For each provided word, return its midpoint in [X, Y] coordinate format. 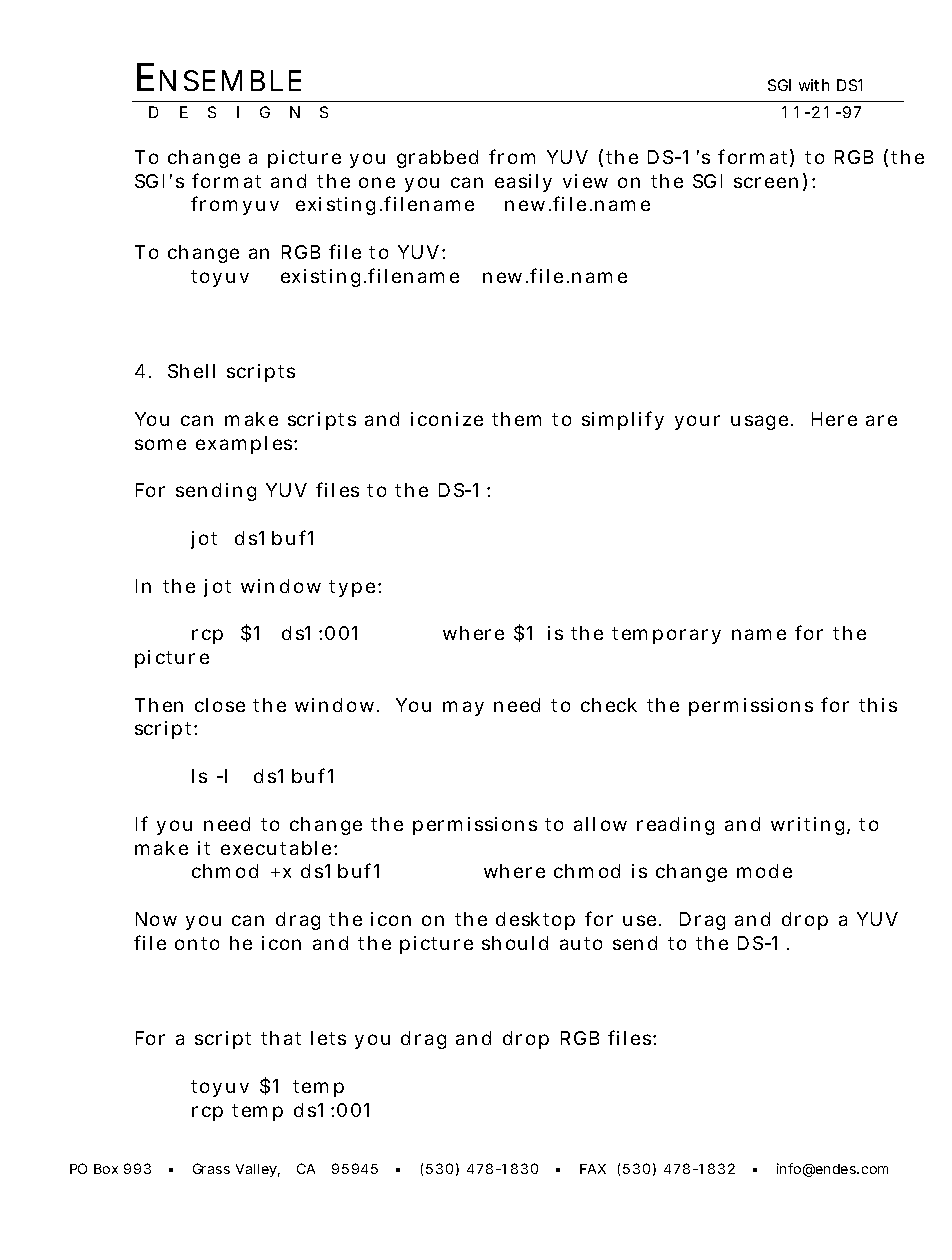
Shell [191, 371]
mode [764, 871]
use [639, 920]
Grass [211, 1168]
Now [156, 919]
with [814, 85]
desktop [535, 921]
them [516, 419]
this [878, 705]
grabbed [437, 159]
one [377, 182]
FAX [593, 1169]
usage [759, 422]
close [220, 705]
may [463, 708]
